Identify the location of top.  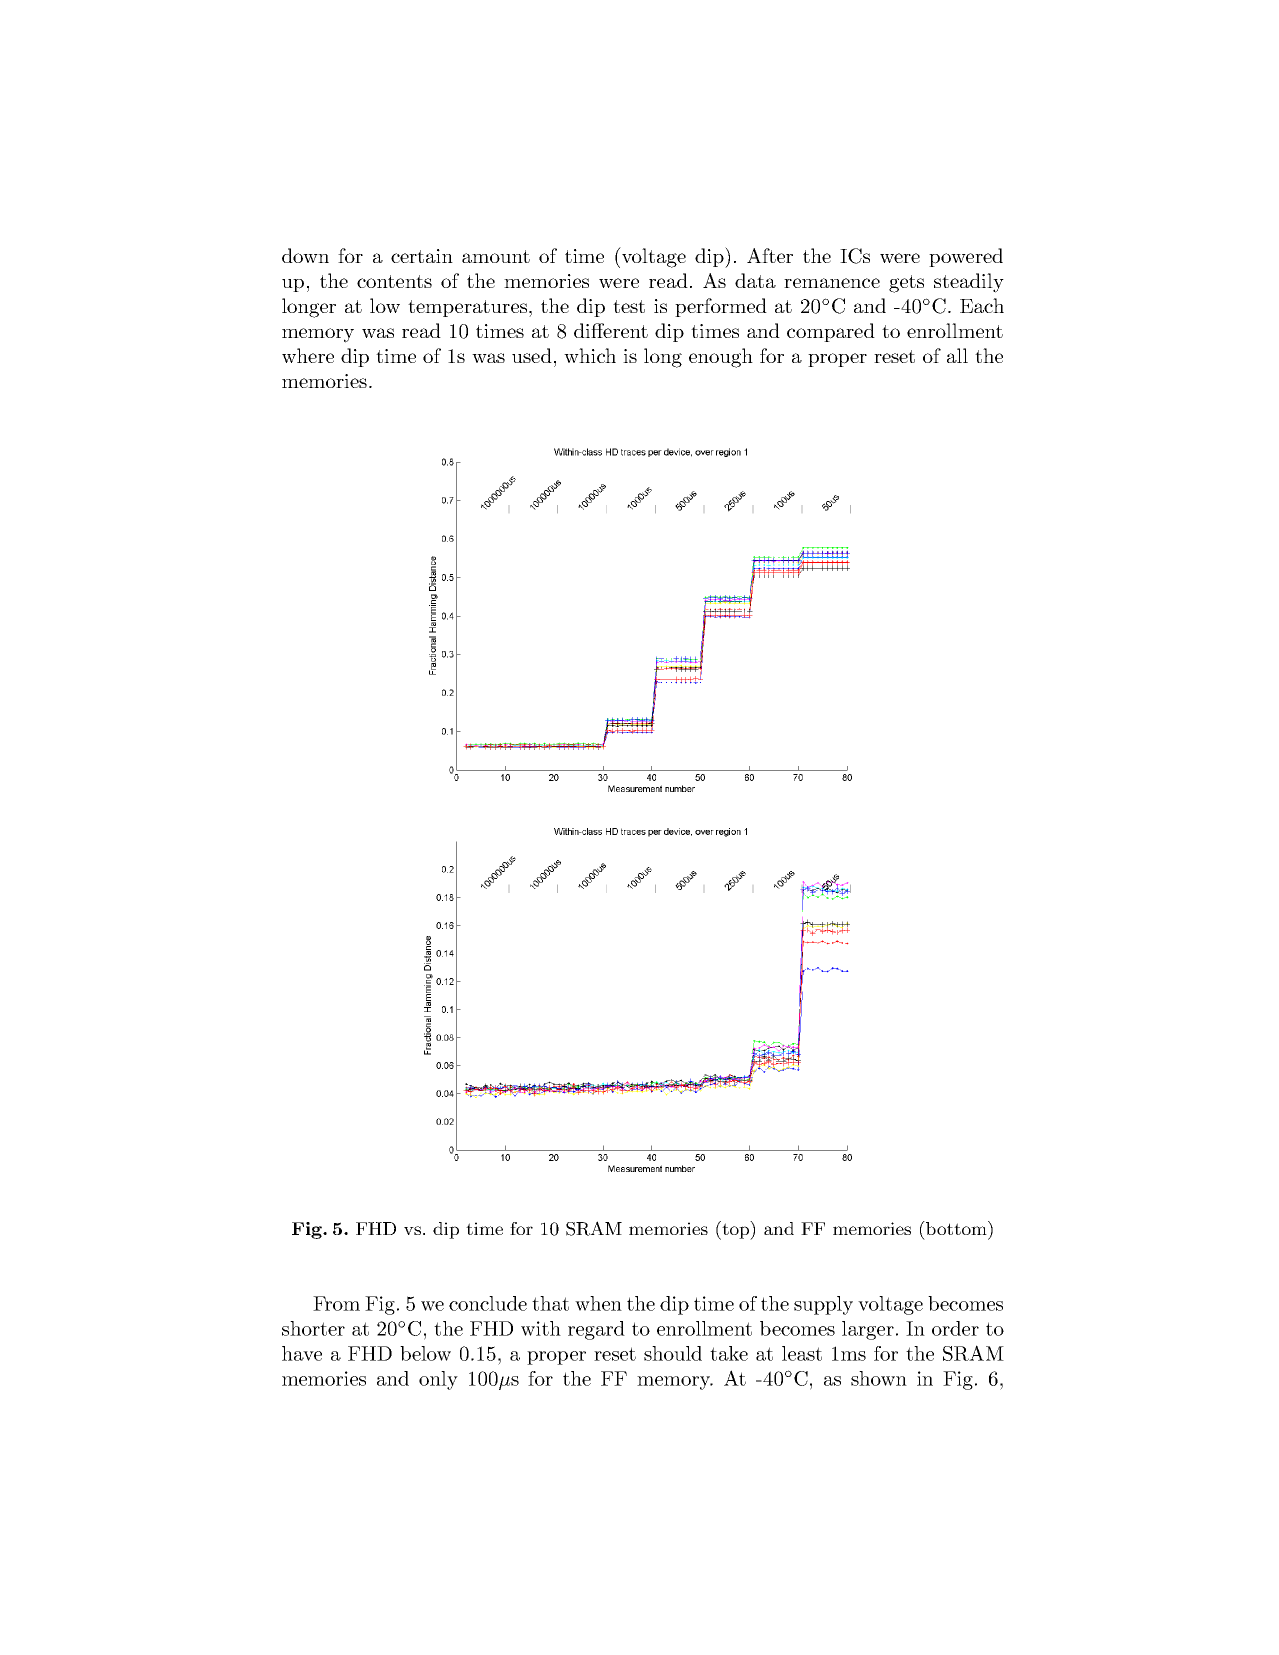
(735, 1230).
